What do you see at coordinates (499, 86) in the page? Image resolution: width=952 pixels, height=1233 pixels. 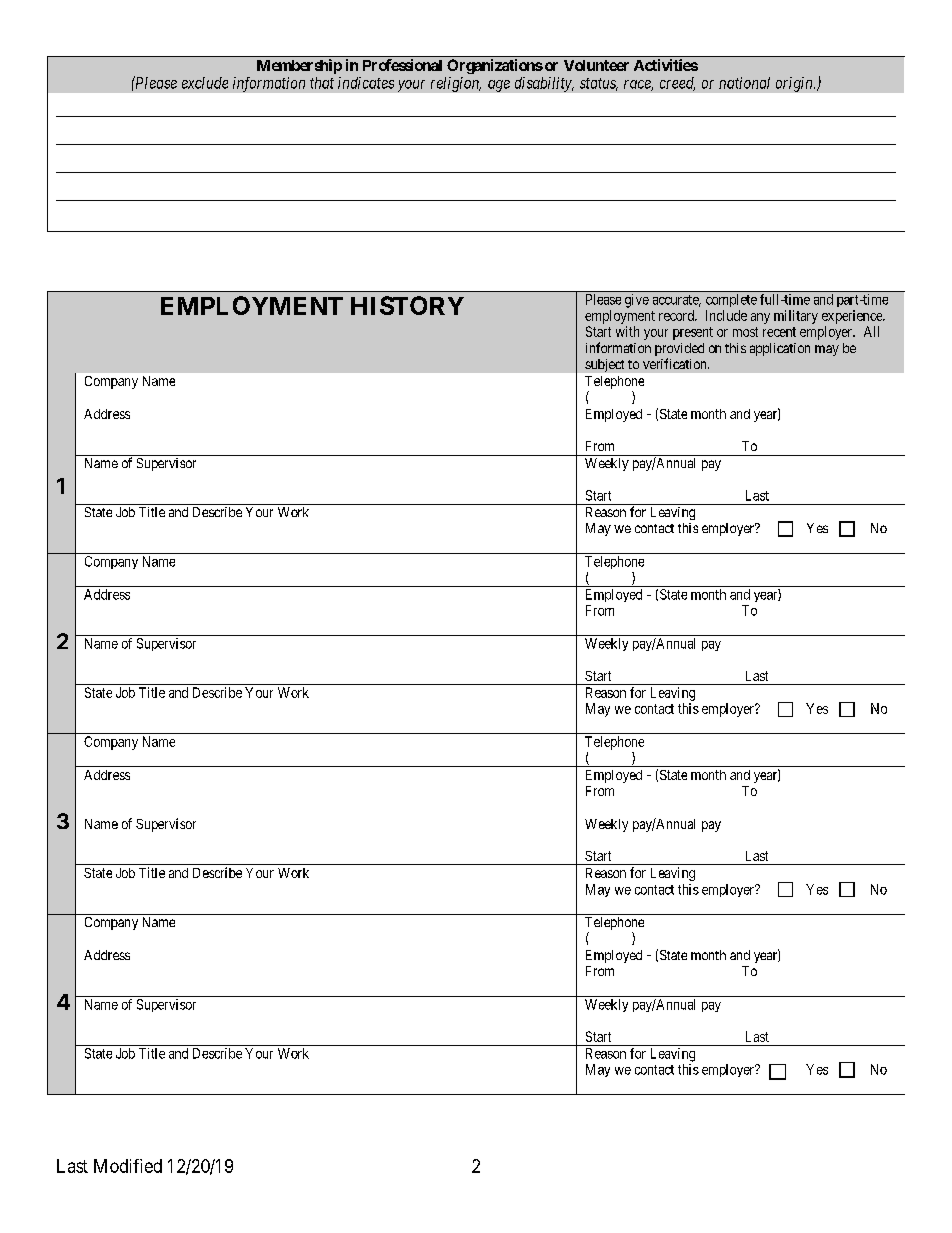 I see `age` at bounding box center [499, 86].
